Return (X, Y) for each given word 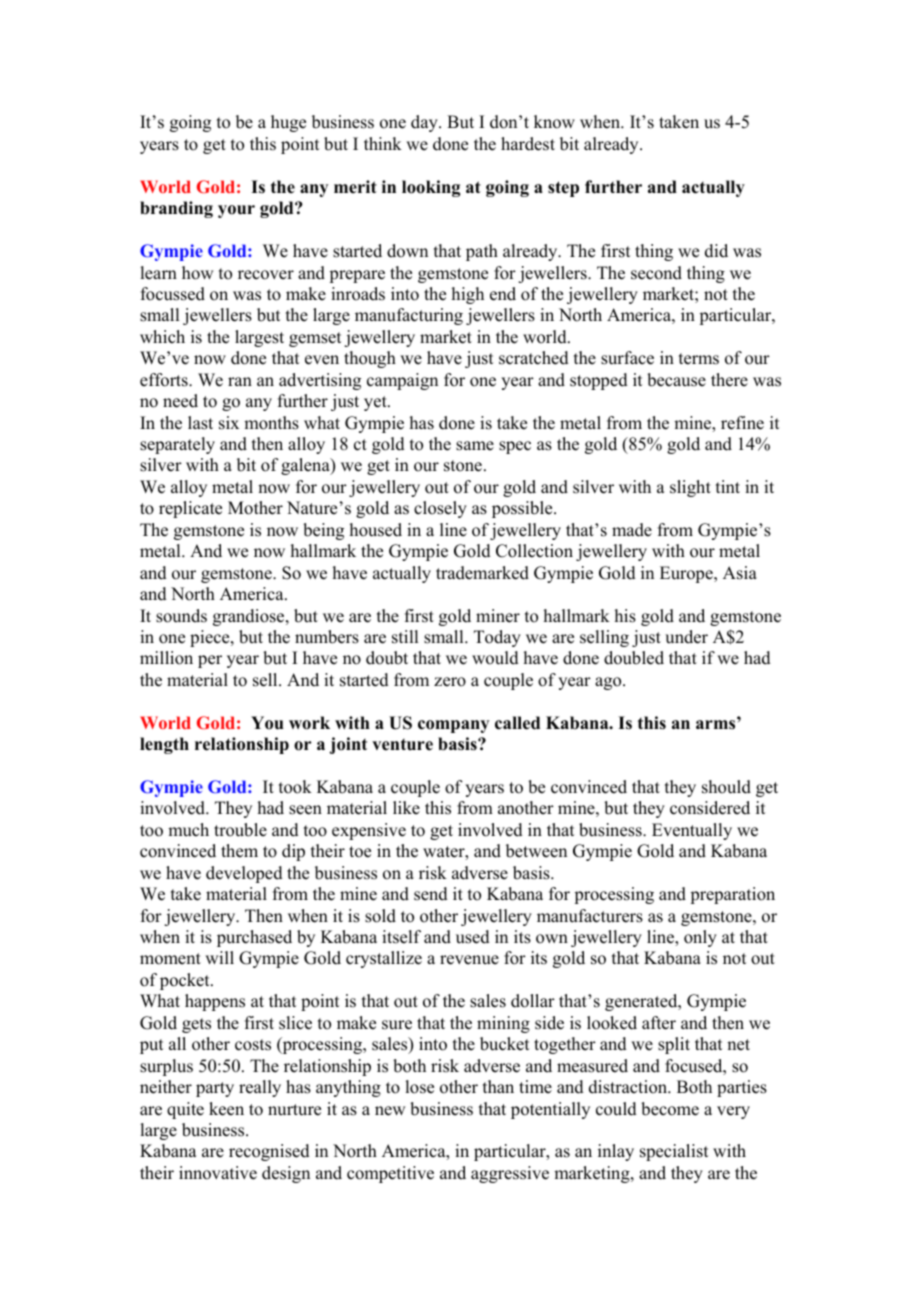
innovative (218, 1173)
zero (450, 682)
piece (211, 638)
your (236, 211)
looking (431, 188)
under (686, 637)
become (670, 1109)
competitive (390, 1174)
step (563, 189)
